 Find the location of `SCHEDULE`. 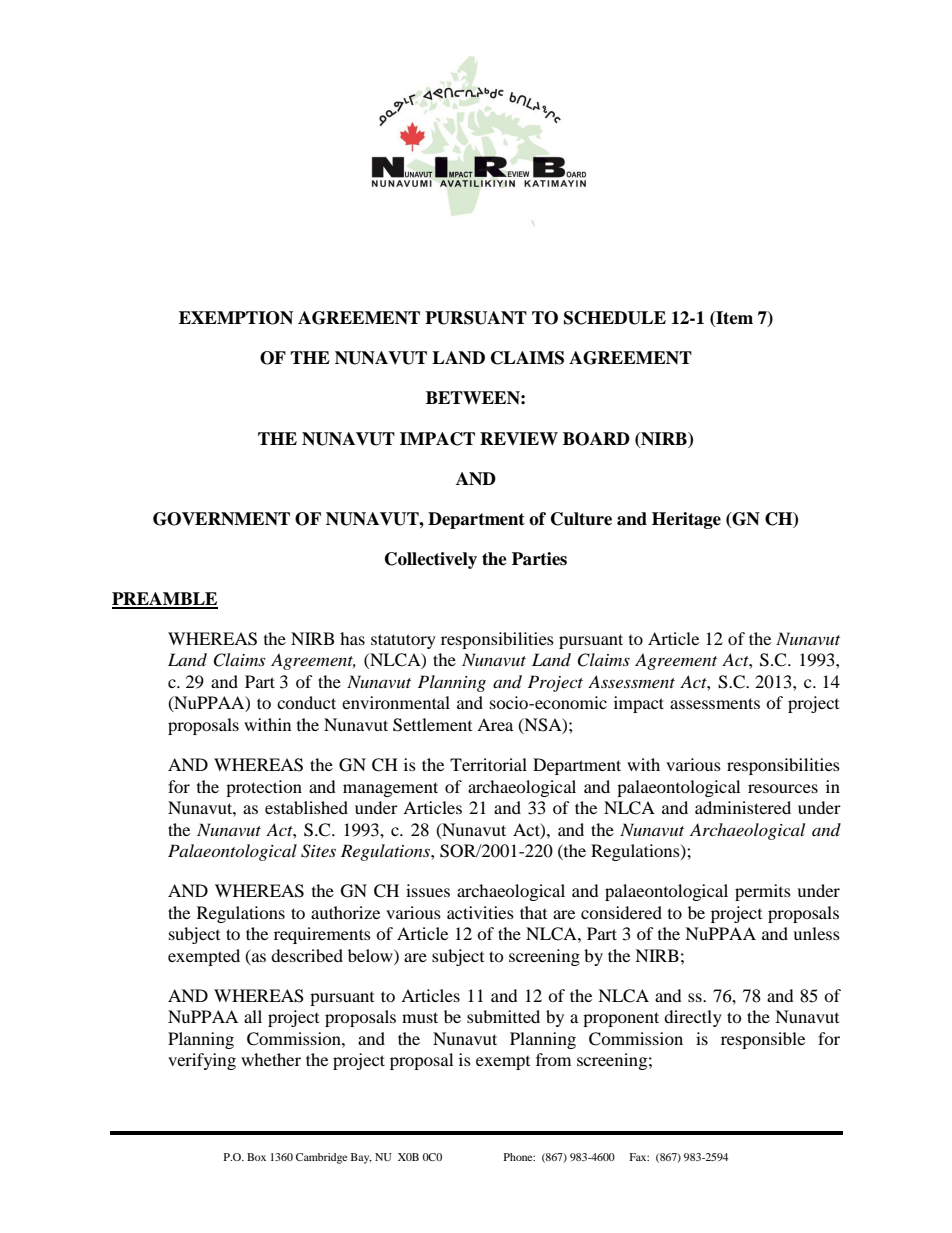

SCHEDULE is located at coordinates (615, 318).
